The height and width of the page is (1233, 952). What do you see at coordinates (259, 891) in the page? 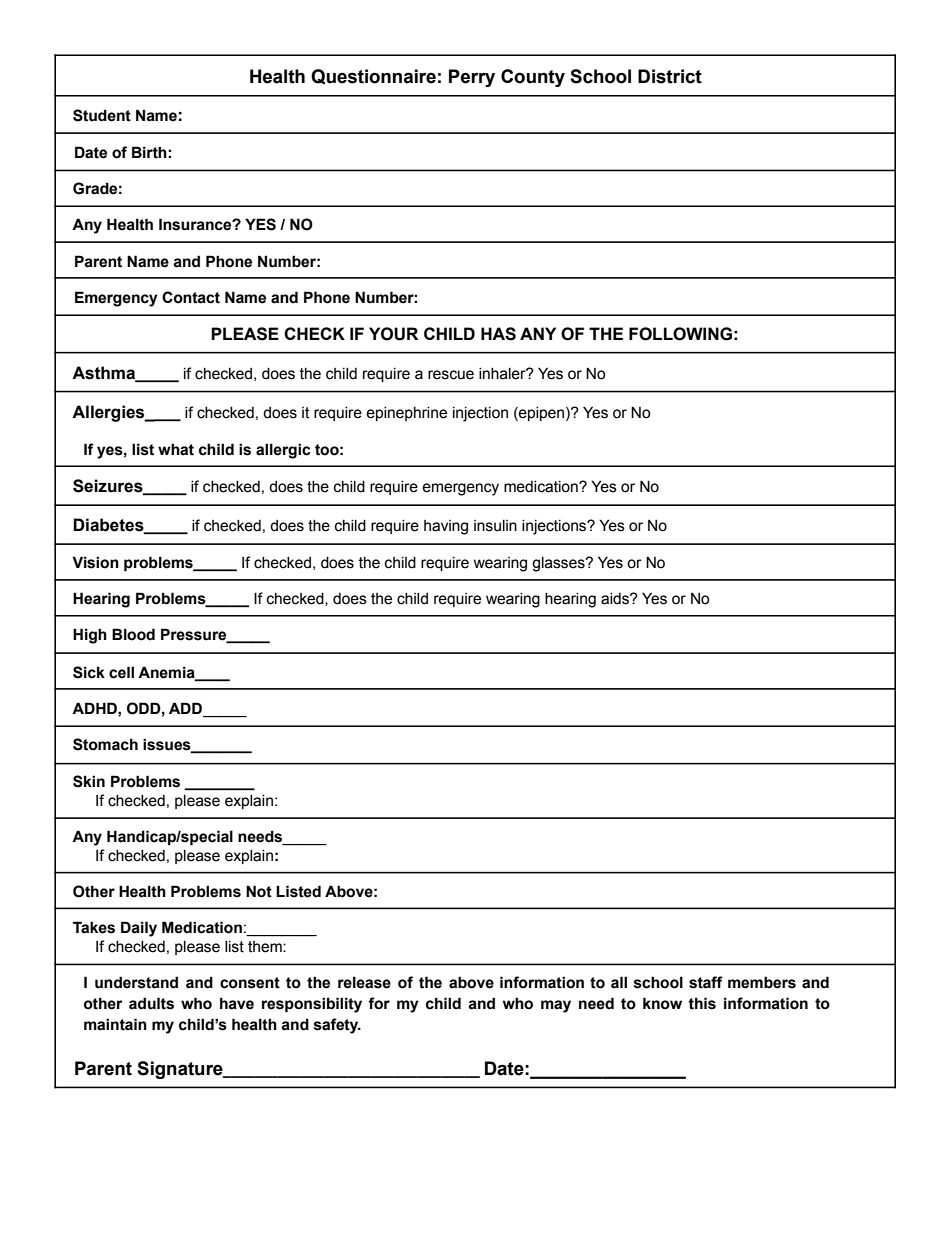
I see `Not` at bounding box center [259, 891].
